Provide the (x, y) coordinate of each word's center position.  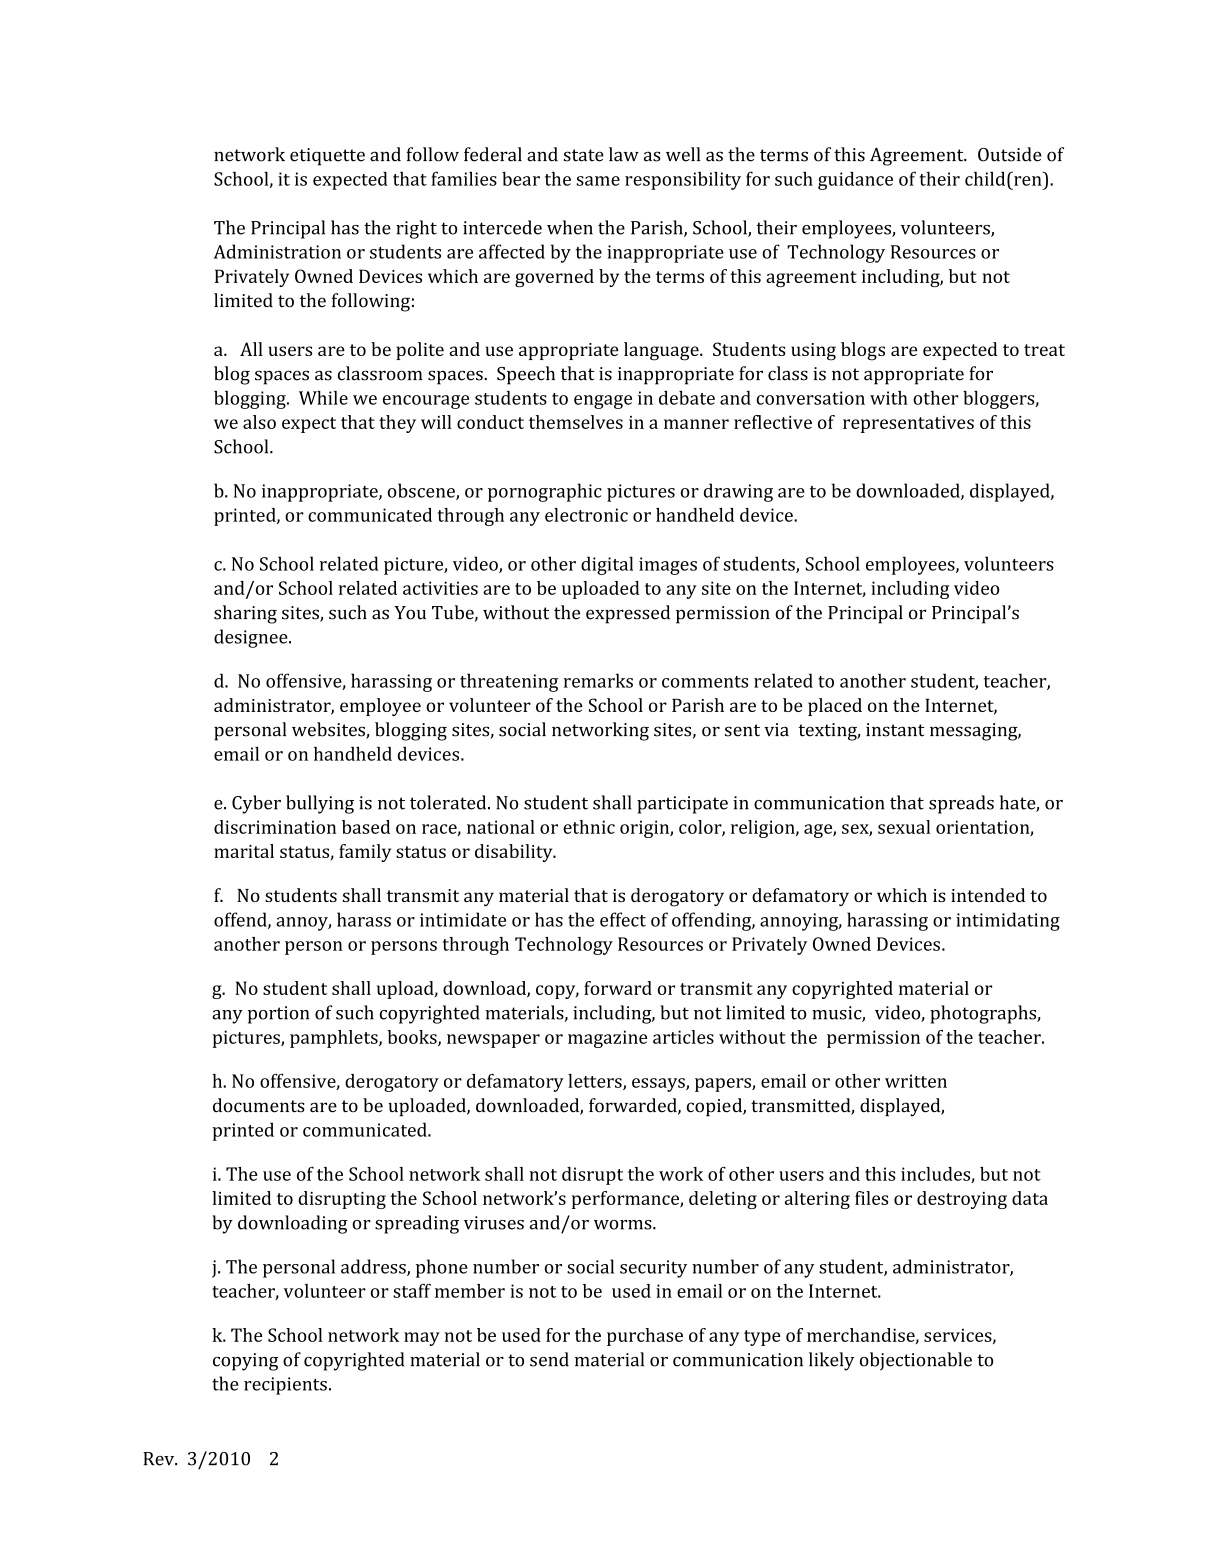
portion (278, 1015)
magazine (607, 1039)
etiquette (327, 157)
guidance (855, 180)
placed (835, 707)
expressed (628, 614)
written (916, 1081)
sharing (245, 614)
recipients (285, 1386)
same (598, 181)
